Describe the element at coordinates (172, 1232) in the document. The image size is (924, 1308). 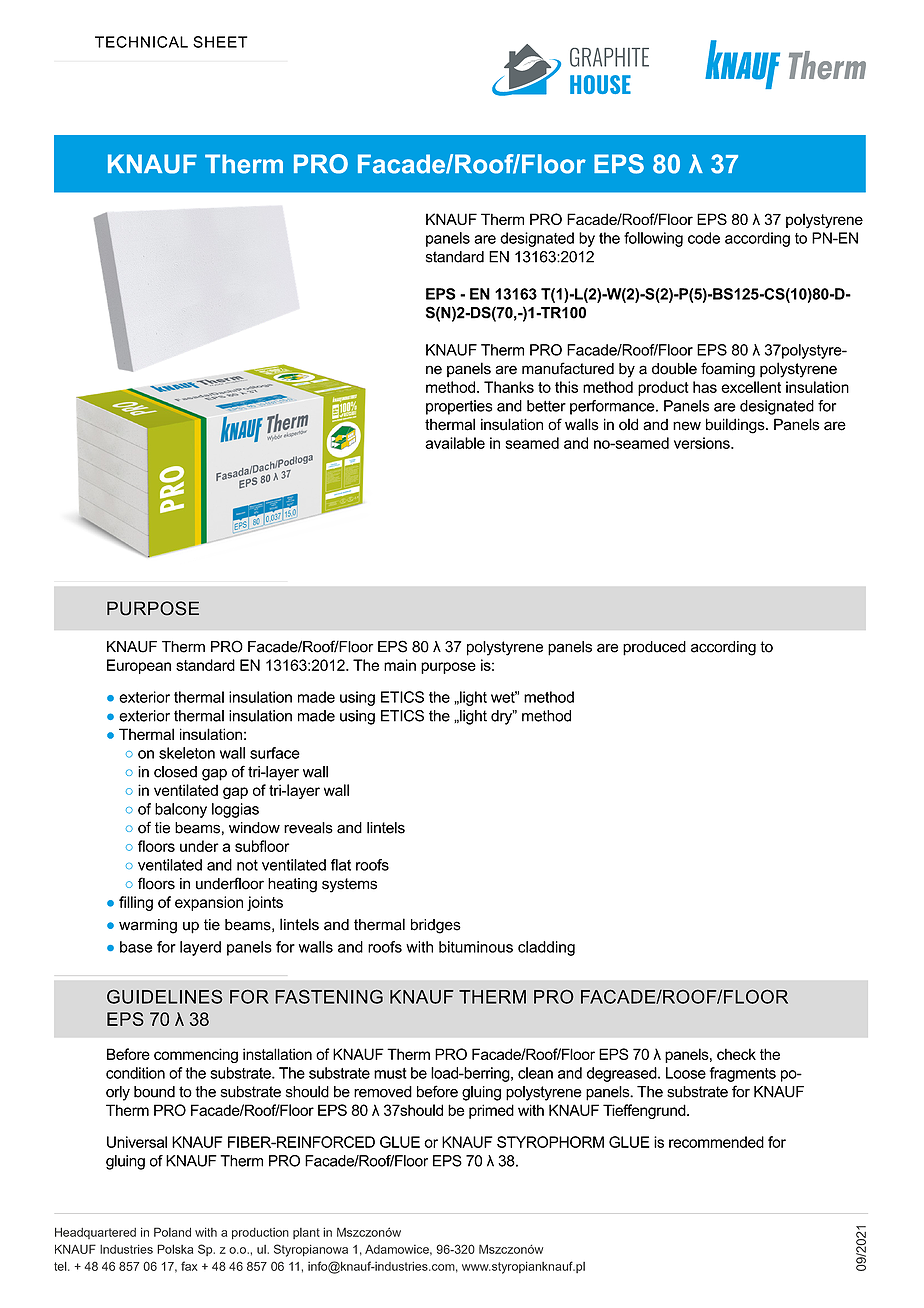
I see `Poland` at that location.
